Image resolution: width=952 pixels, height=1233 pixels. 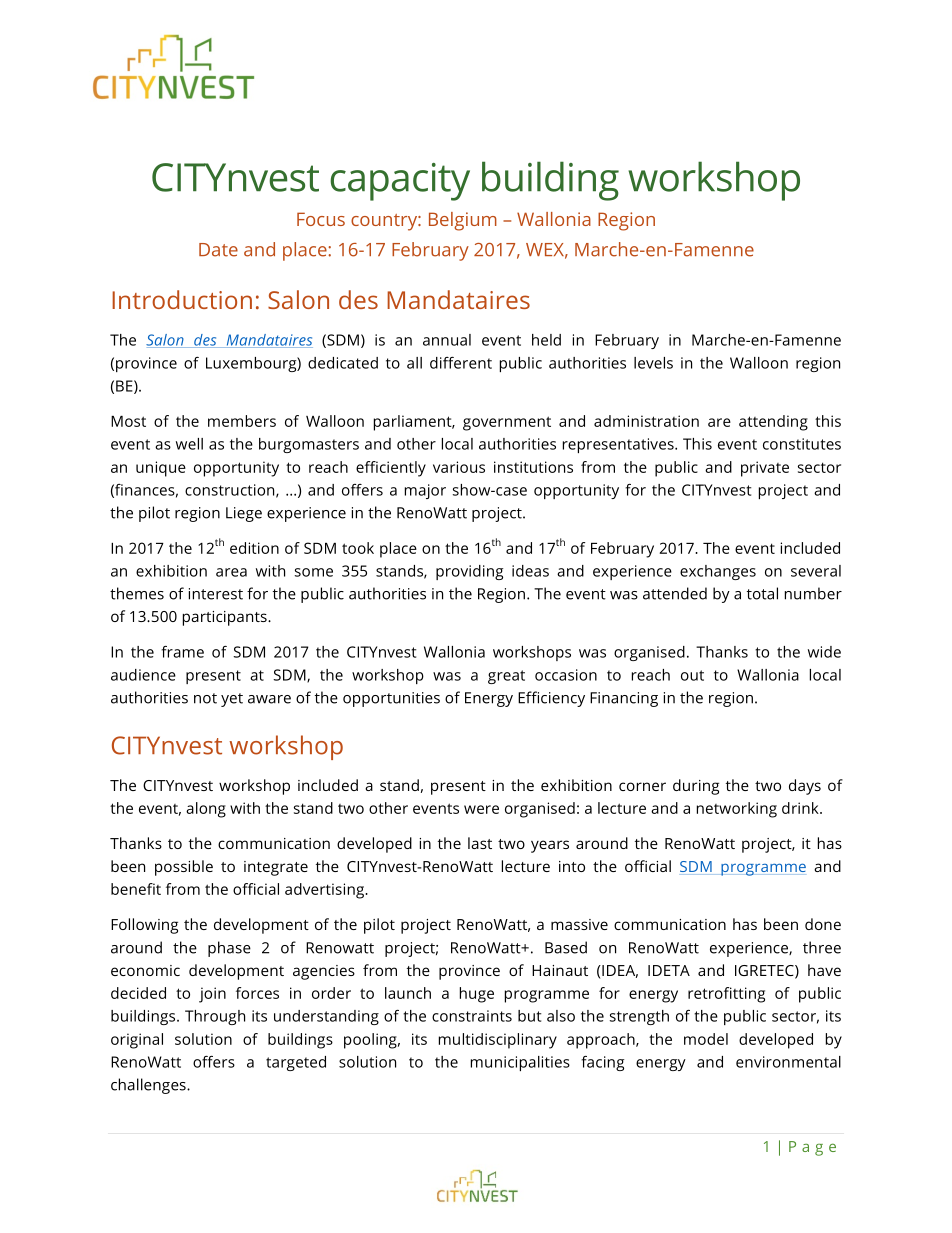 What do you see at coordinates (520, 1063) in the image?
I see `municipalities` at bounding box center [520, 1063].
